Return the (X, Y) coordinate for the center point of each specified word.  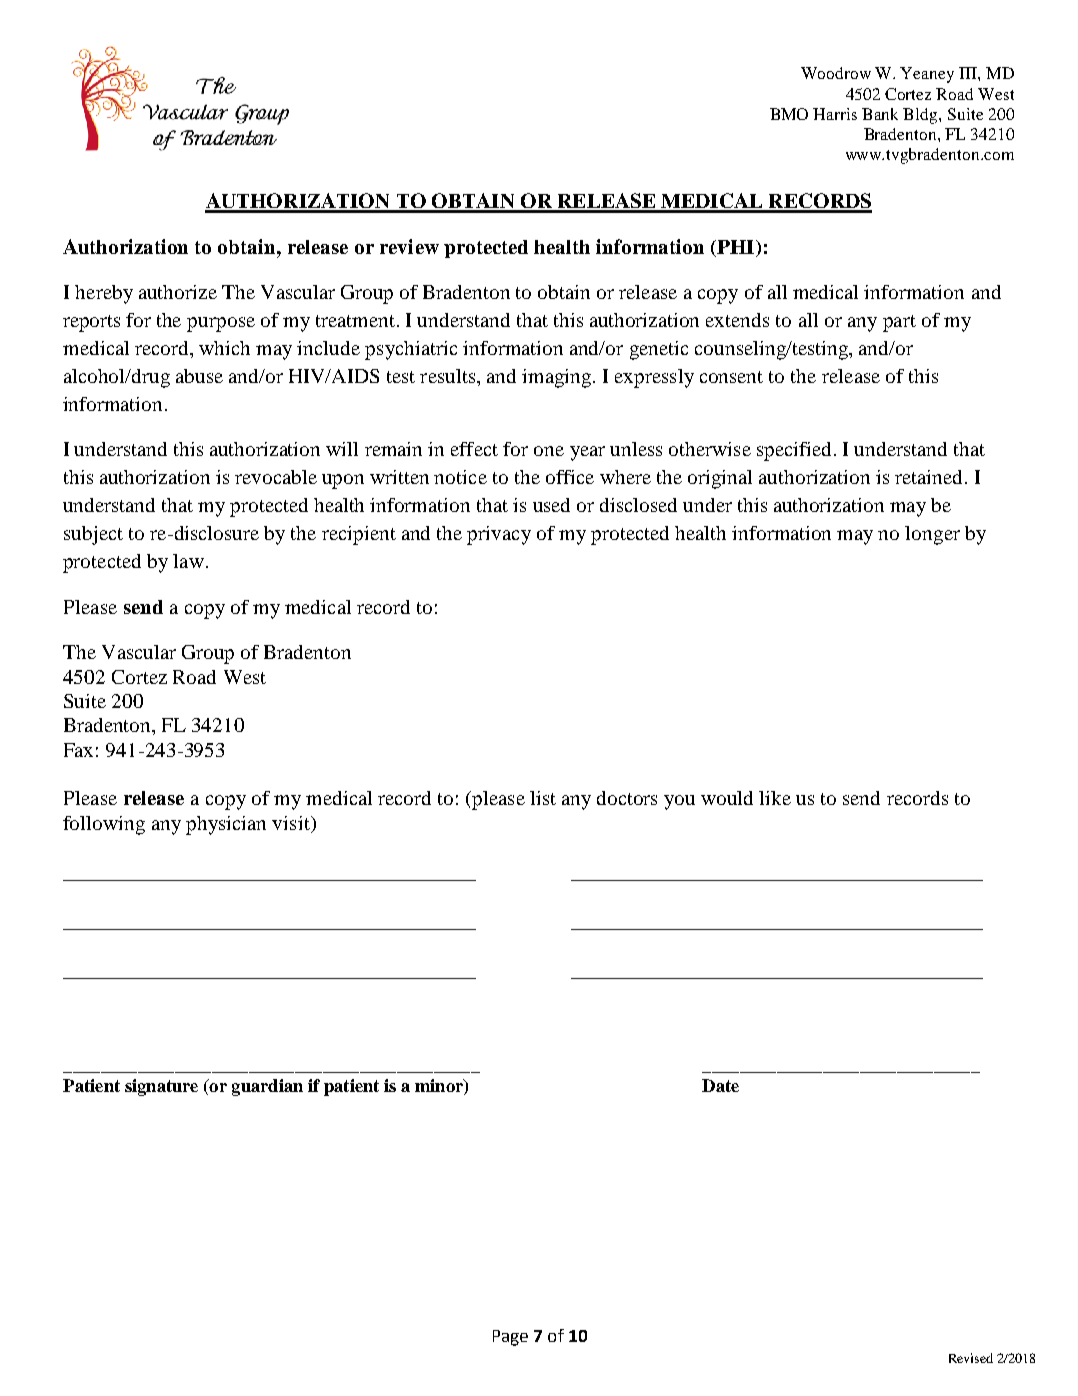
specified (796, 451)
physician (226, 825)
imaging (556, 378)
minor (440, 1087)
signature (161, 1087)
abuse (199, 376)
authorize (178, 292)
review (409, 246)
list (543, 798)
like (775, 798)
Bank (880, 114)
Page (510, 1338)
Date (720, 1085)
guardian (267, 1087)
